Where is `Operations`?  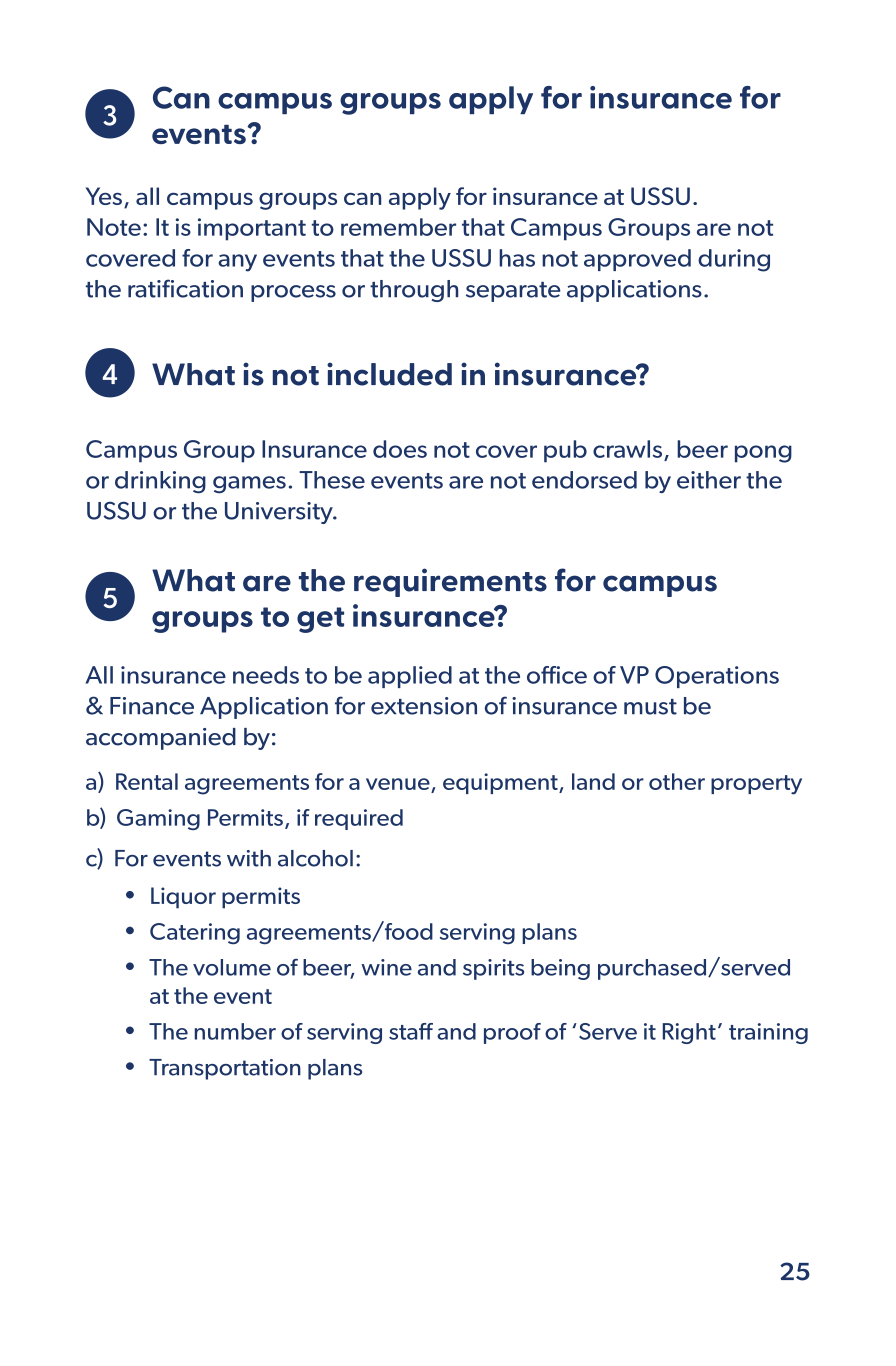 Operations is located at coordinates (717, 677).
